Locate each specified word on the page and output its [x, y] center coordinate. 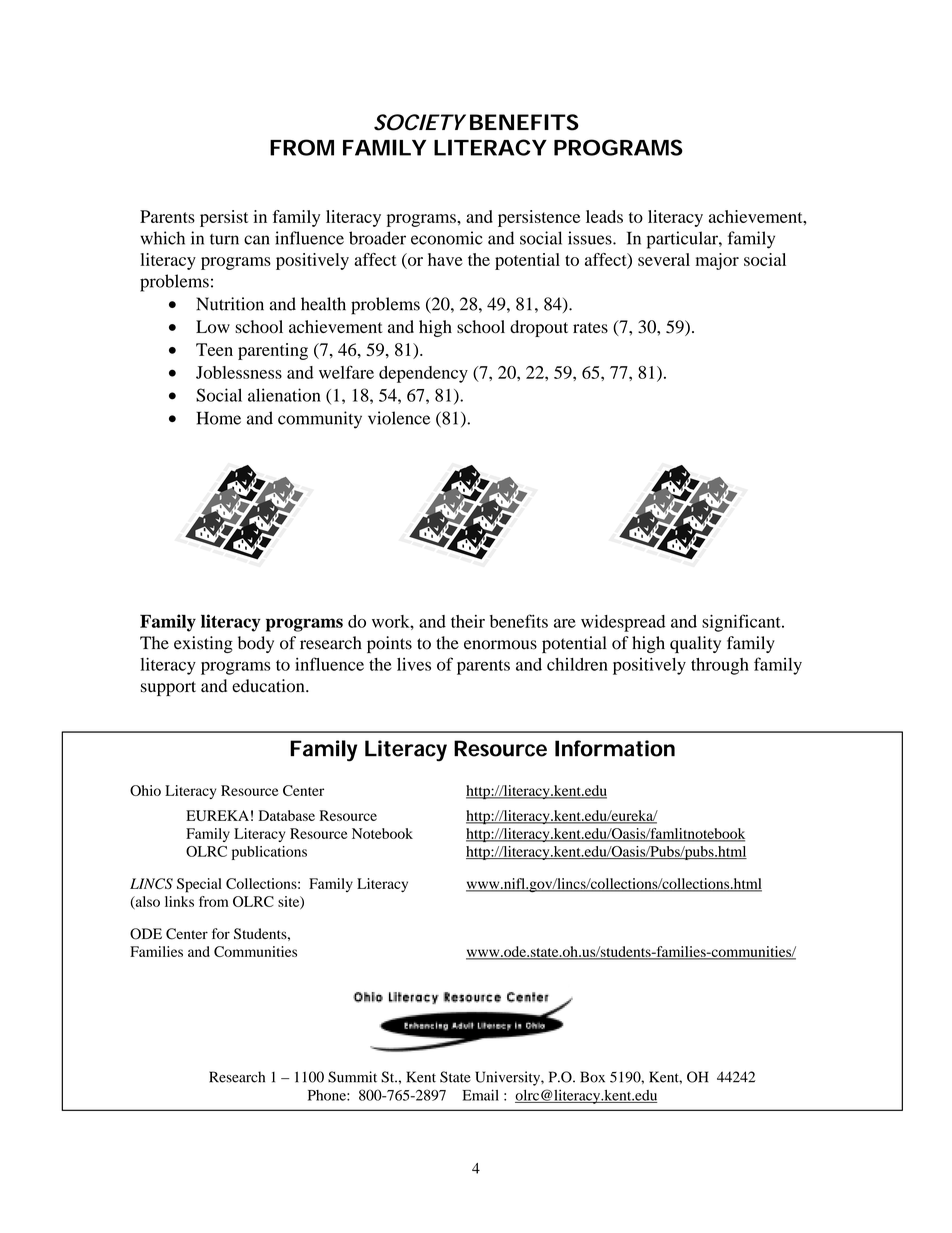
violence [399, 418]
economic [447, 238]
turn [224, 239]
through [720, 666]
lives [414, 664]
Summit [352, 1077]
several [664, 259]
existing [203, 644]
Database [287, 815]
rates [590, 327]
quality [695, 644]
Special [199, 885]
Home [219, 418]
